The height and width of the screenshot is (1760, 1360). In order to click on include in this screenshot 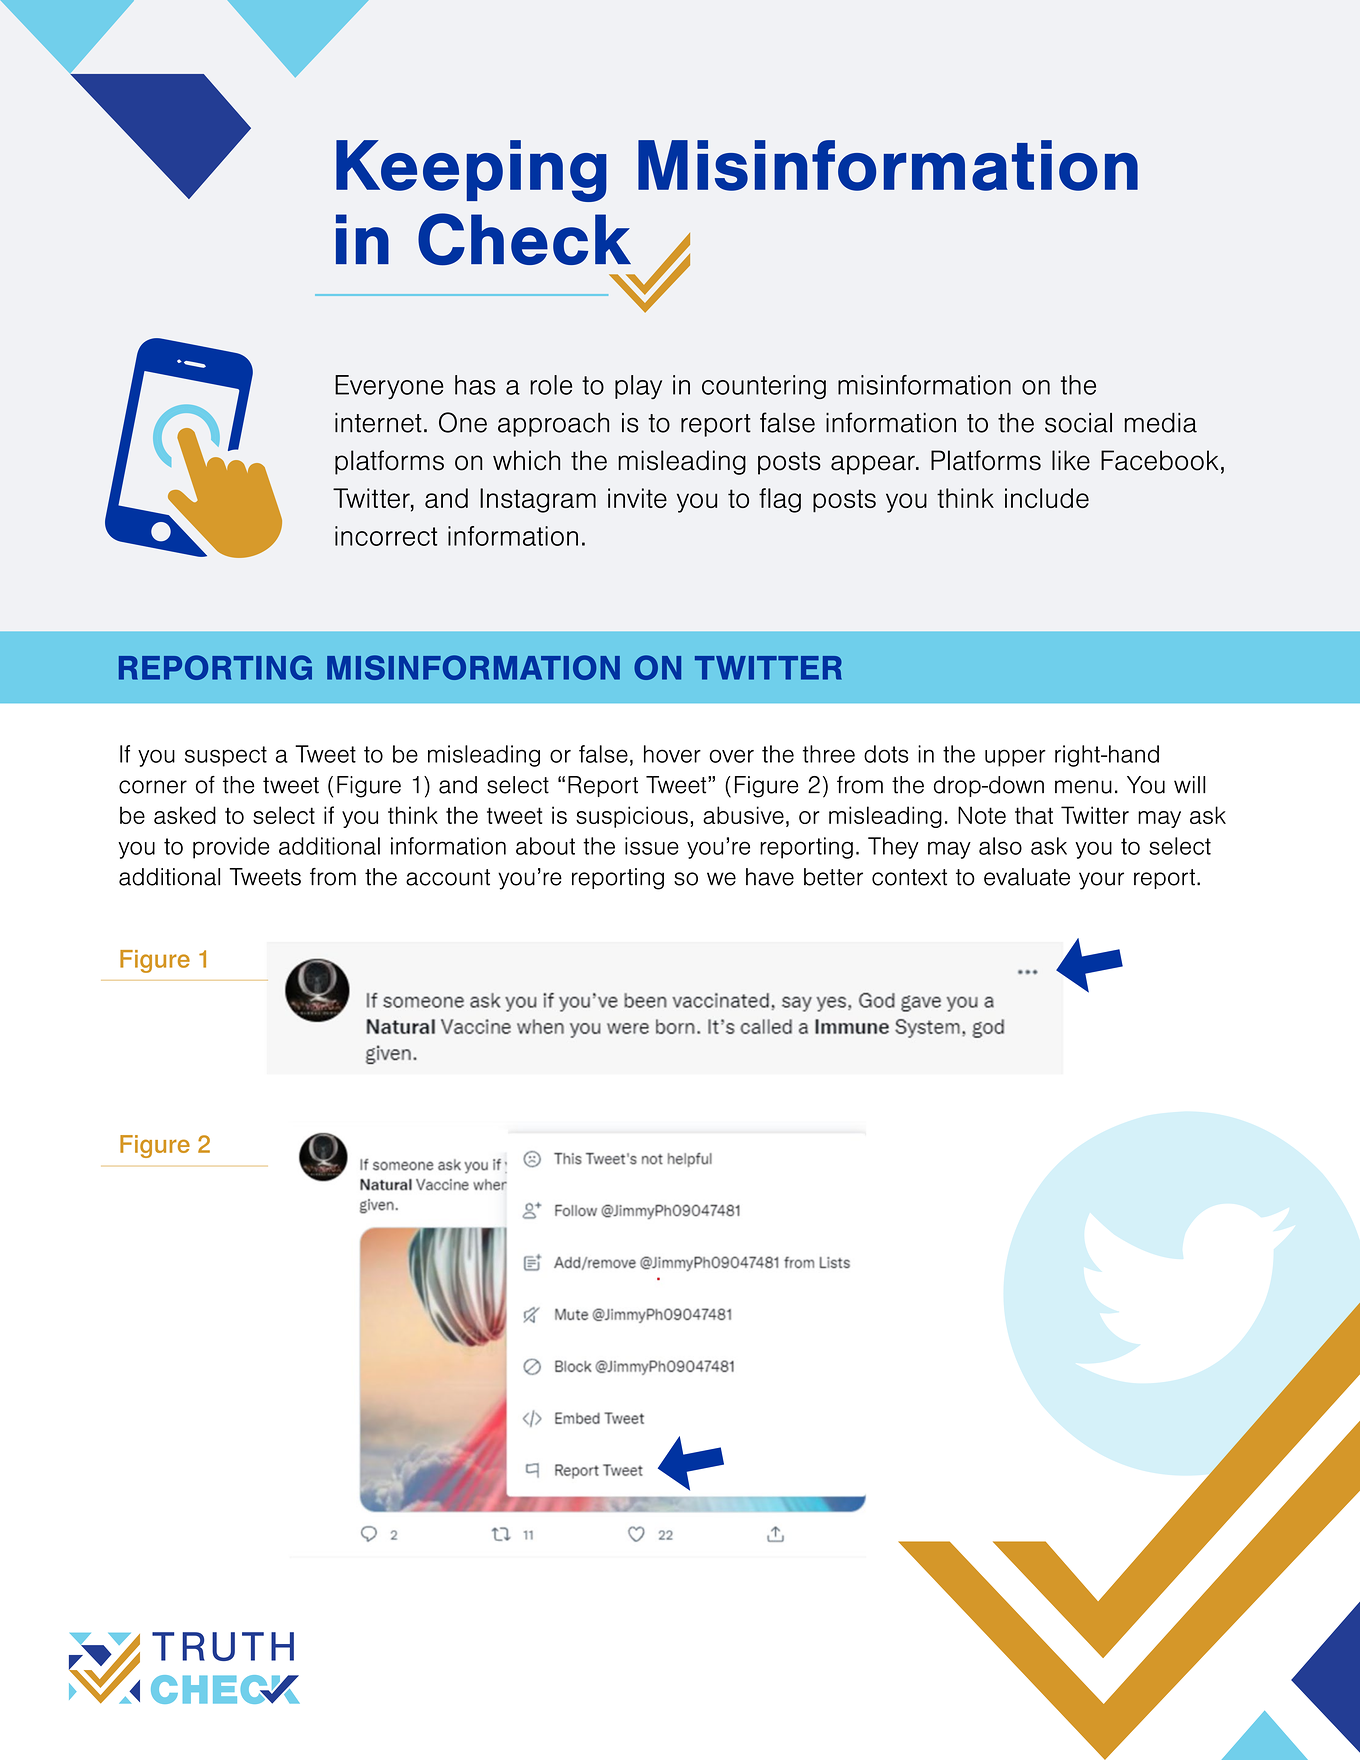, I will do `click(1047, 498)`.
